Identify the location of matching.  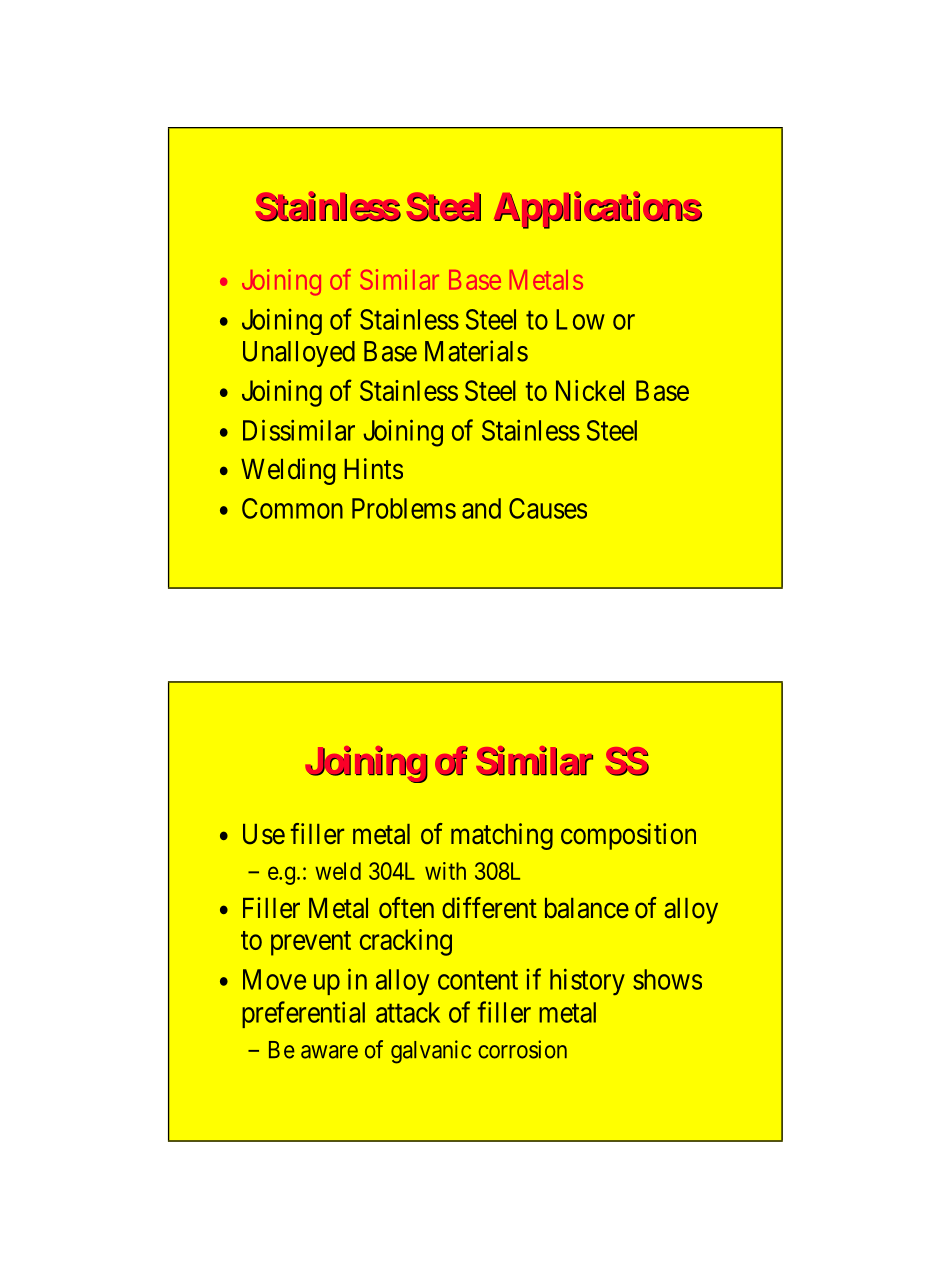
(502, 836).
